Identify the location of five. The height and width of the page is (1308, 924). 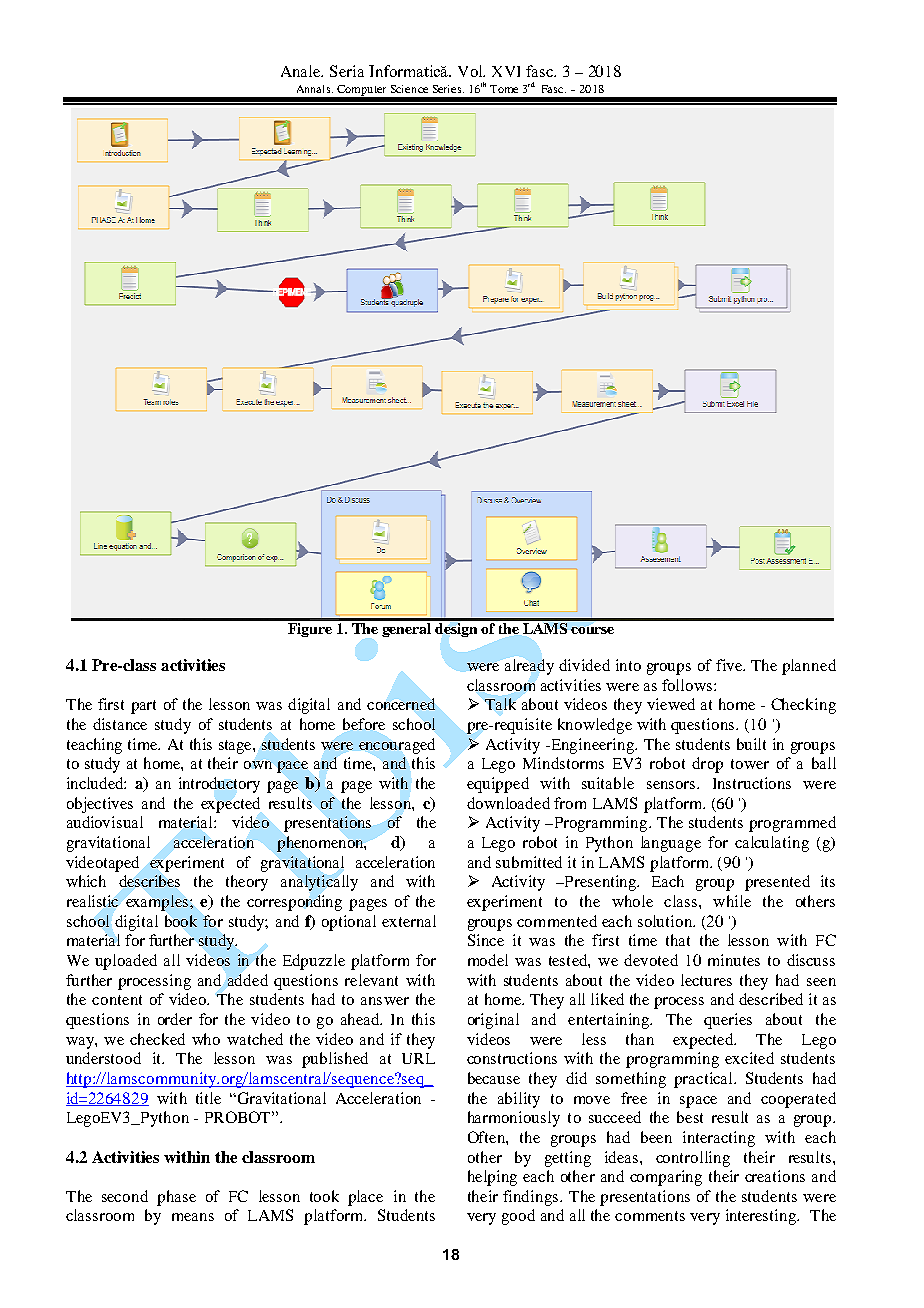
(730, 665).
